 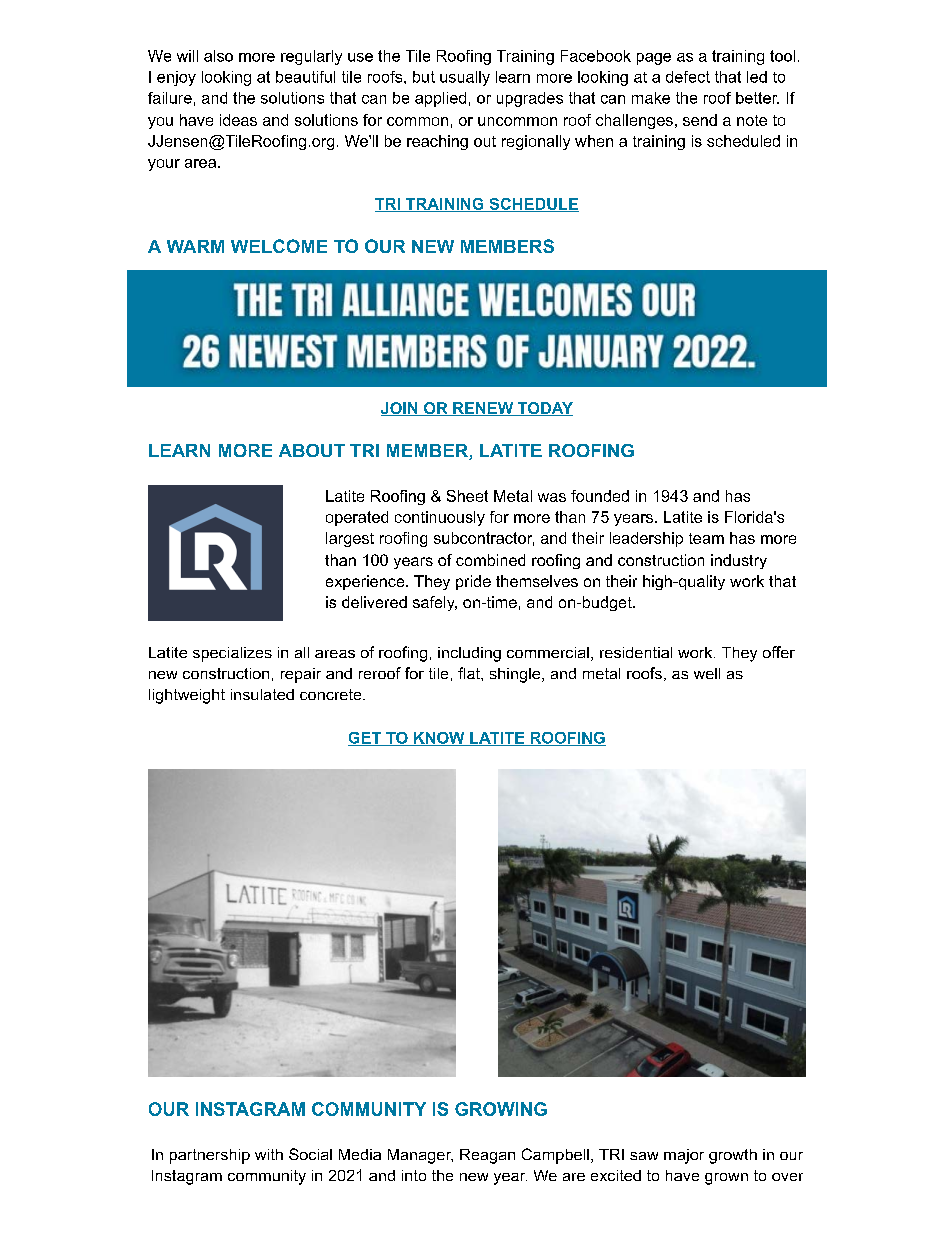 What do you see at coordinates (210, 1156) in the screenshot?
I see `partnership` at bounding box center [210, 1156].
